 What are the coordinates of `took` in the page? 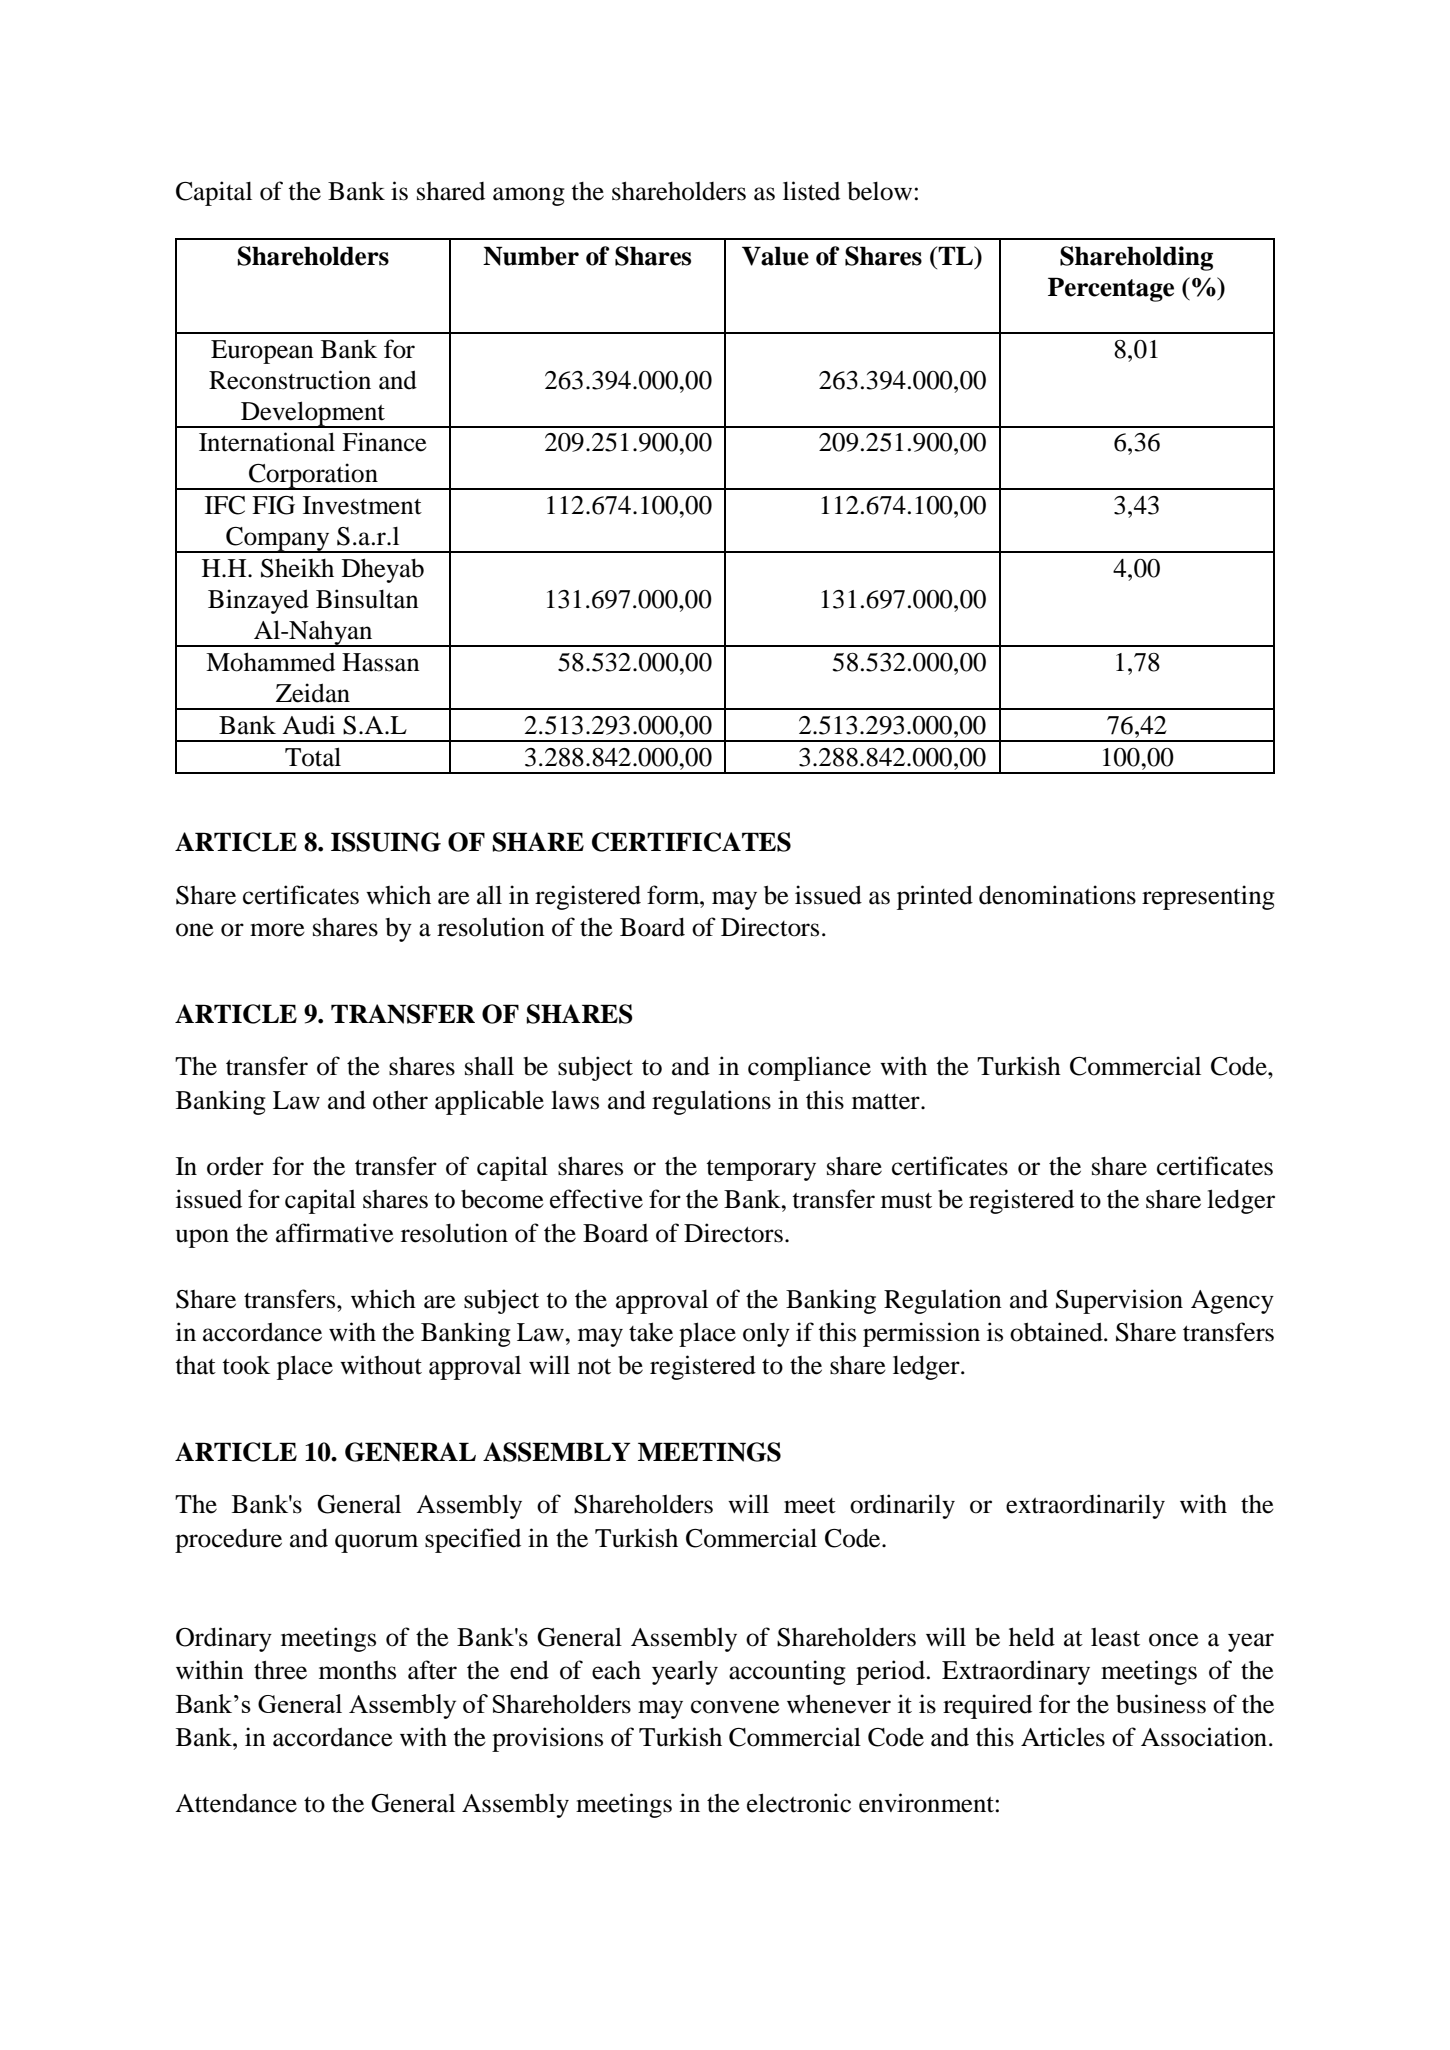 It's located at (246, 1365).
